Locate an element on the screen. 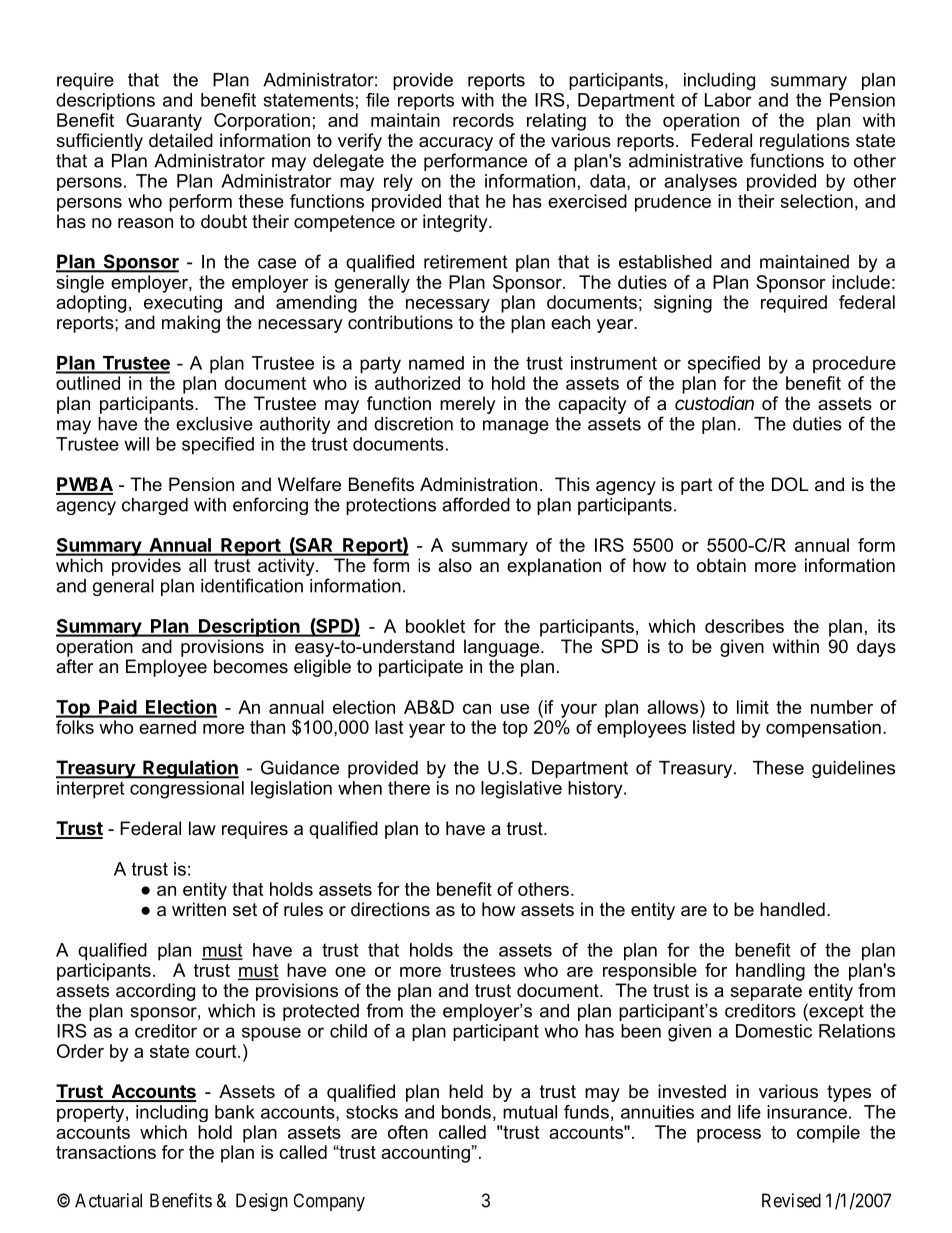 Image resolution: width=952 pixels, height=1233 pixels. transactions is located at coordinates (106, 1152).
